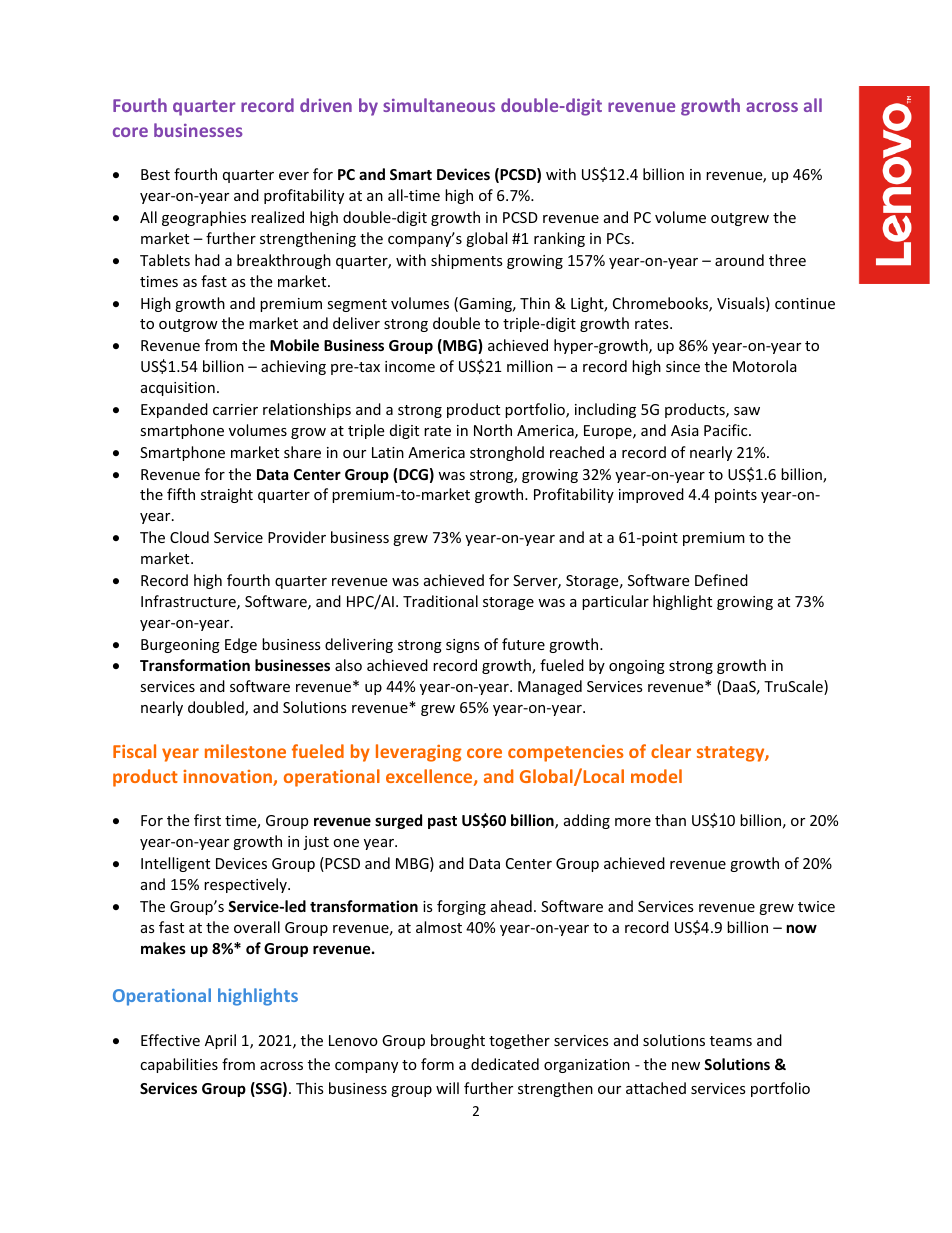 This document has width=952, height=1233. What do you see at coordinates (461, 907) in the document?
I see `forging` at bounding box center [461, 907].
